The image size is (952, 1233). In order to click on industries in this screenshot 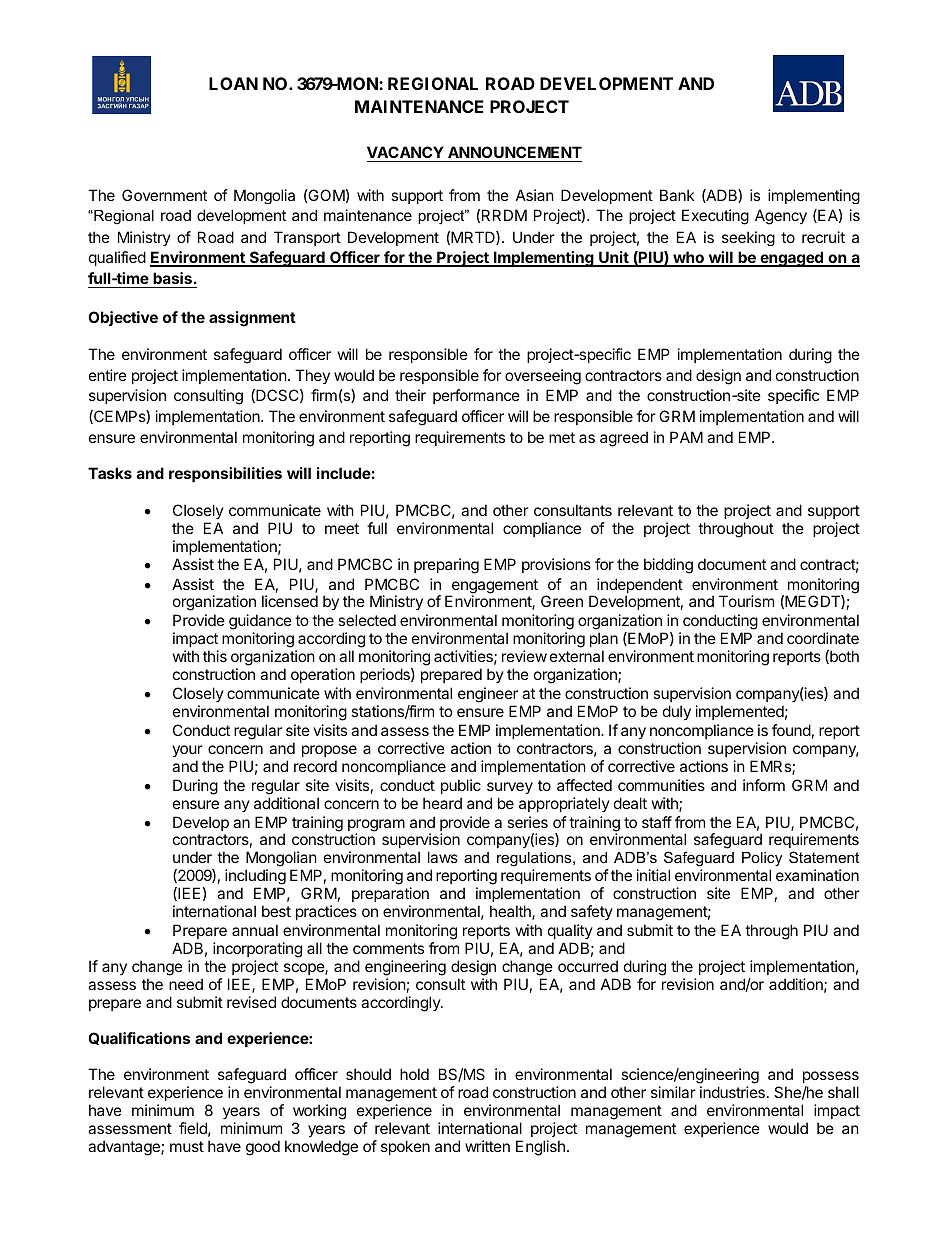, I will do `click(732, 1092)`.
